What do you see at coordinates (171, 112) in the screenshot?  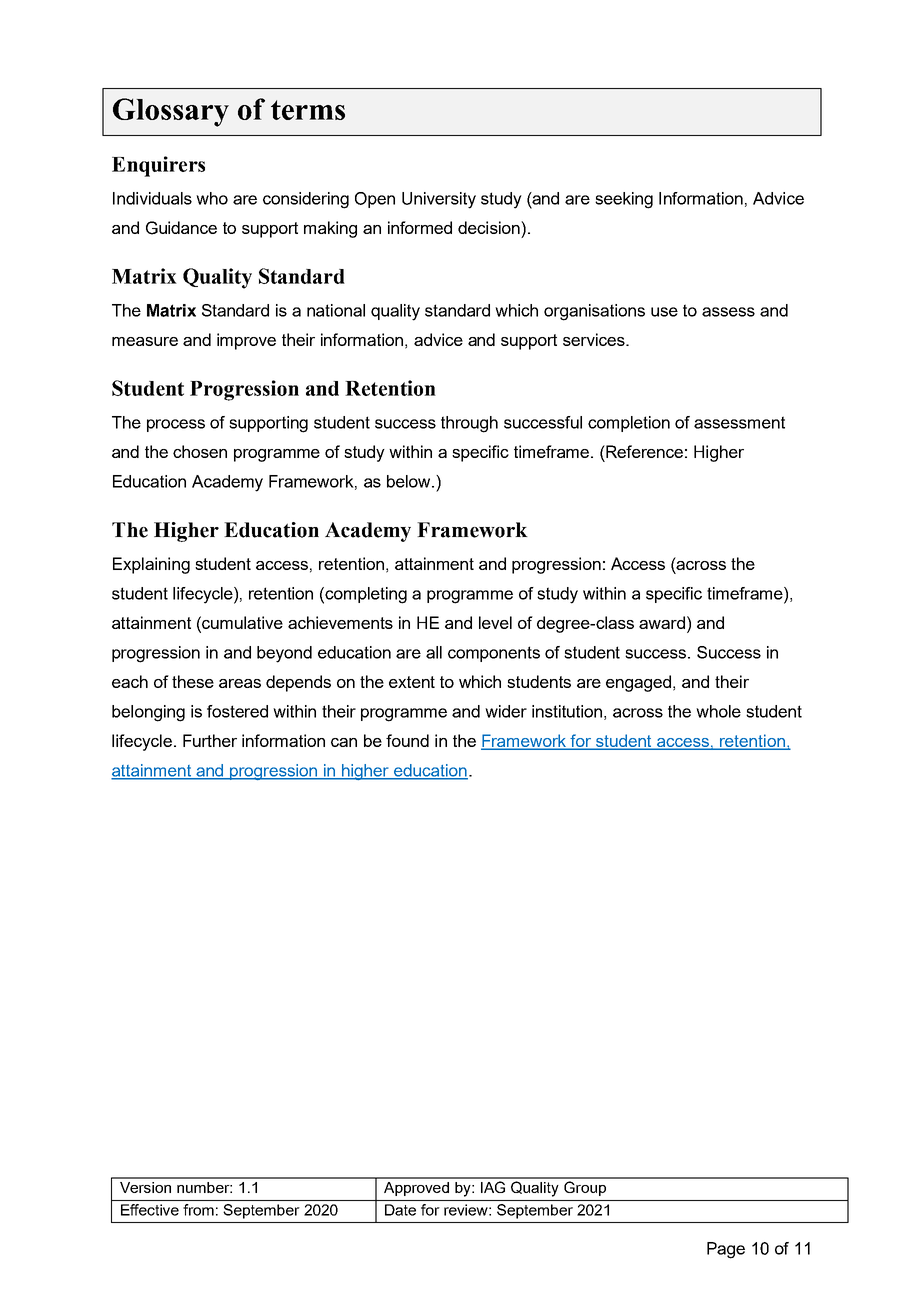 I see `Glossary` at bounding box center [171, 112].
